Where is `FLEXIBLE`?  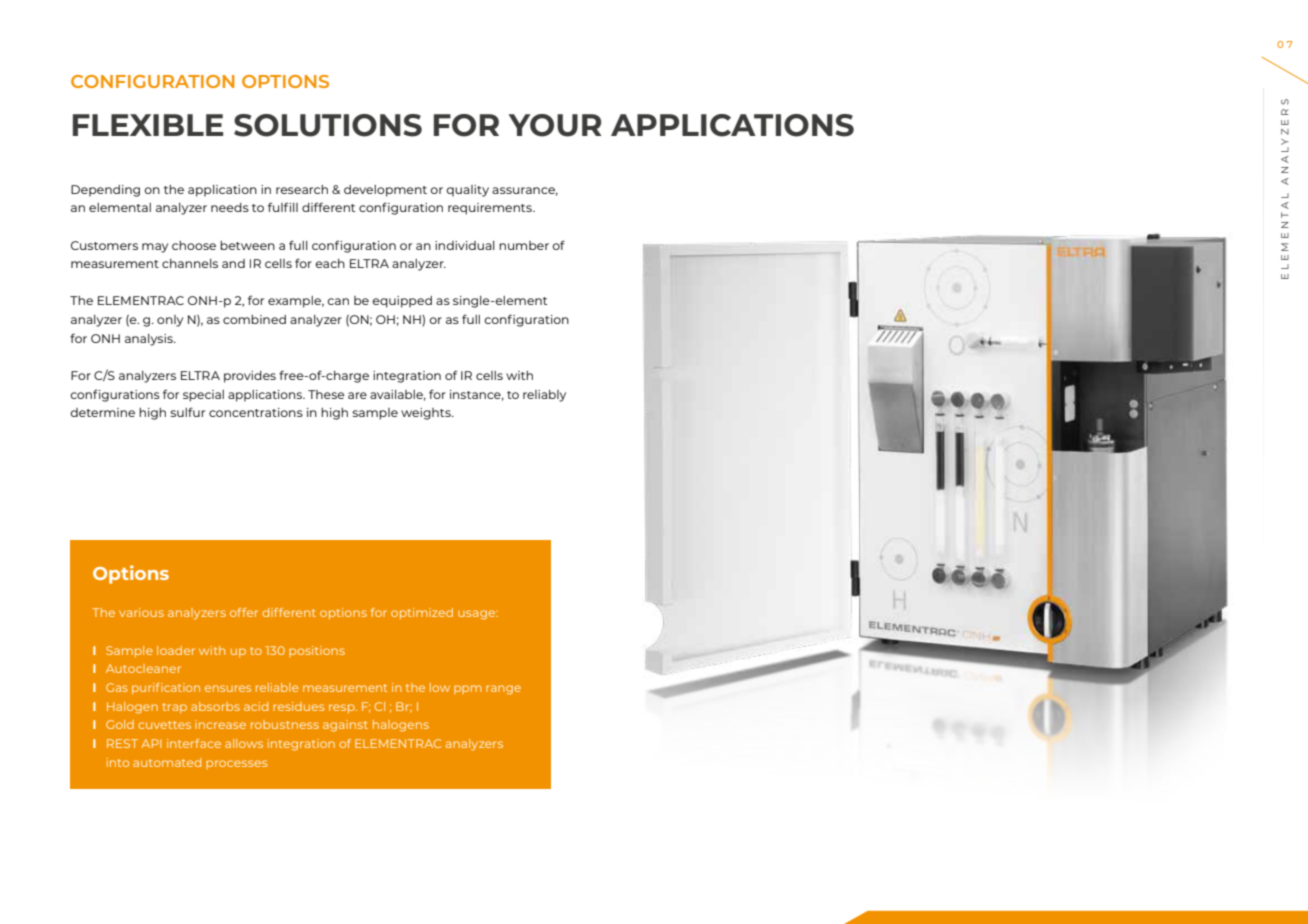
FLEXIBLE is located at coordinates (148, 125).
